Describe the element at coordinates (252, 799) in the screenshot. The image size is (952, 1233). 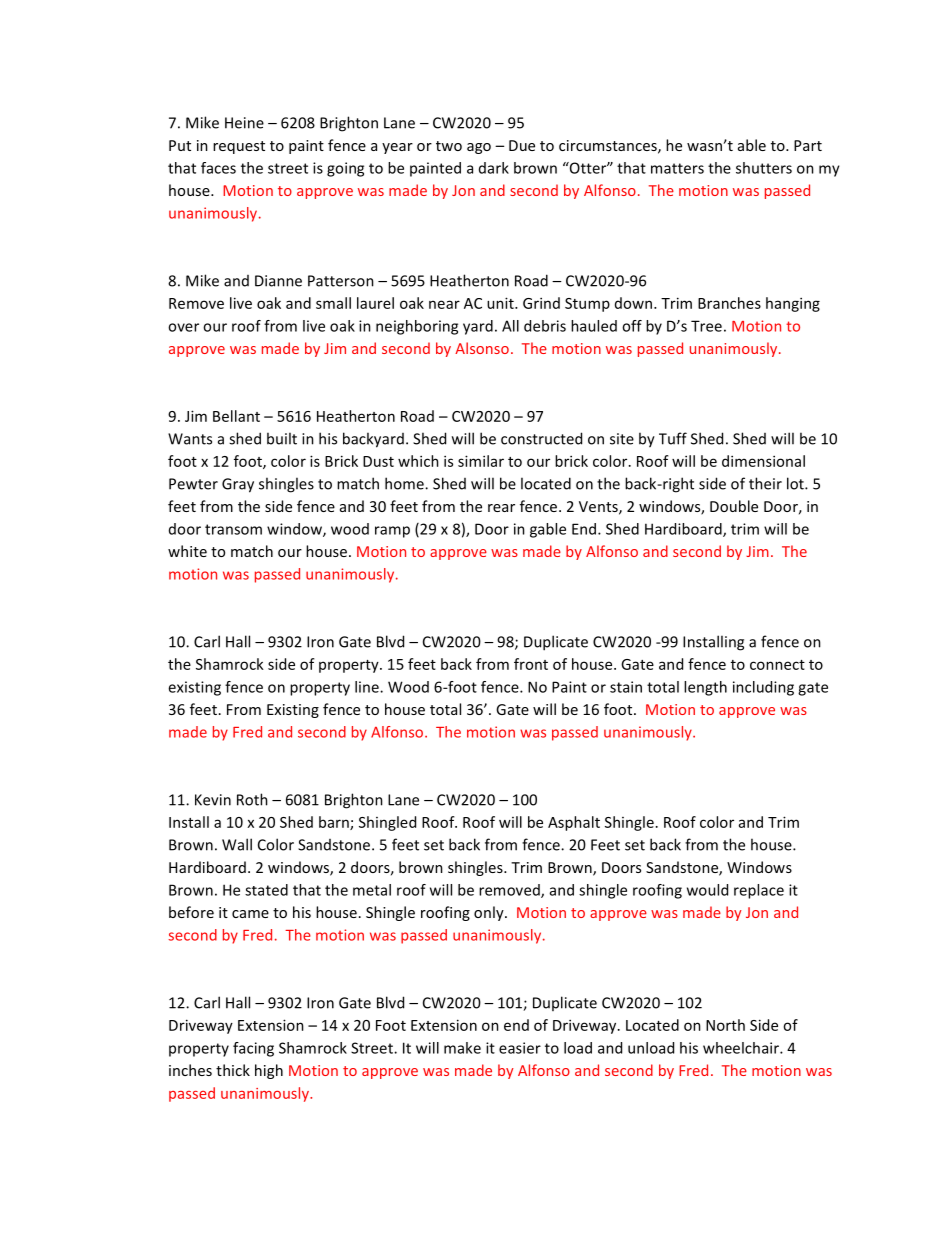
I see `Roth` at that location.
